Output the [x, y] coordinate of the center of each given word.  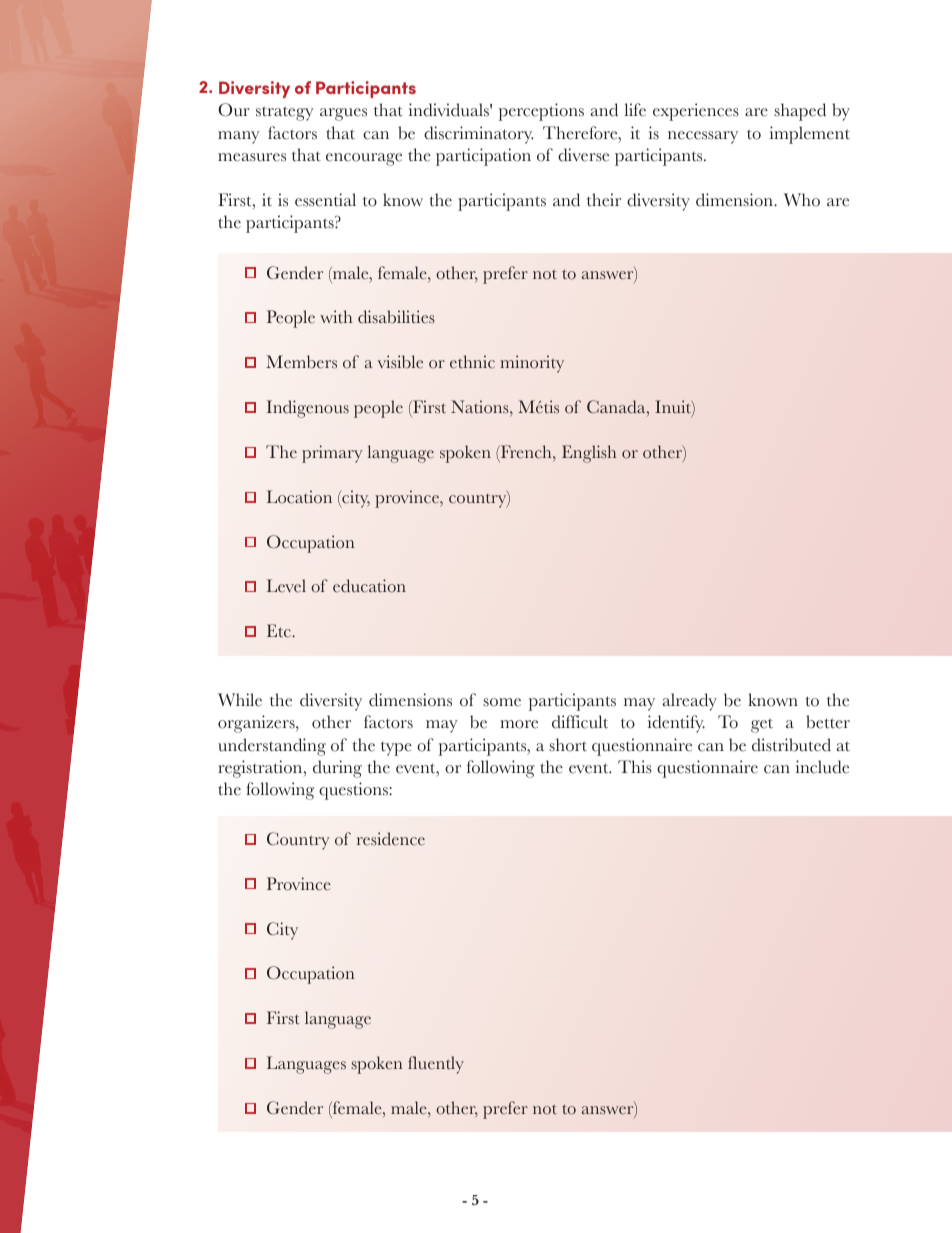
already [689, 702]
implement [810, 135]
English [589, 454]
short [568, 745]
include [822, 767]
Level [286, 586]
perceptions [541, 112]
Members [301, 362]
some [502, 702]
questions [354, 791]
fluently [436, 1065]
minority [532, 364]
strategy [285, 113]
